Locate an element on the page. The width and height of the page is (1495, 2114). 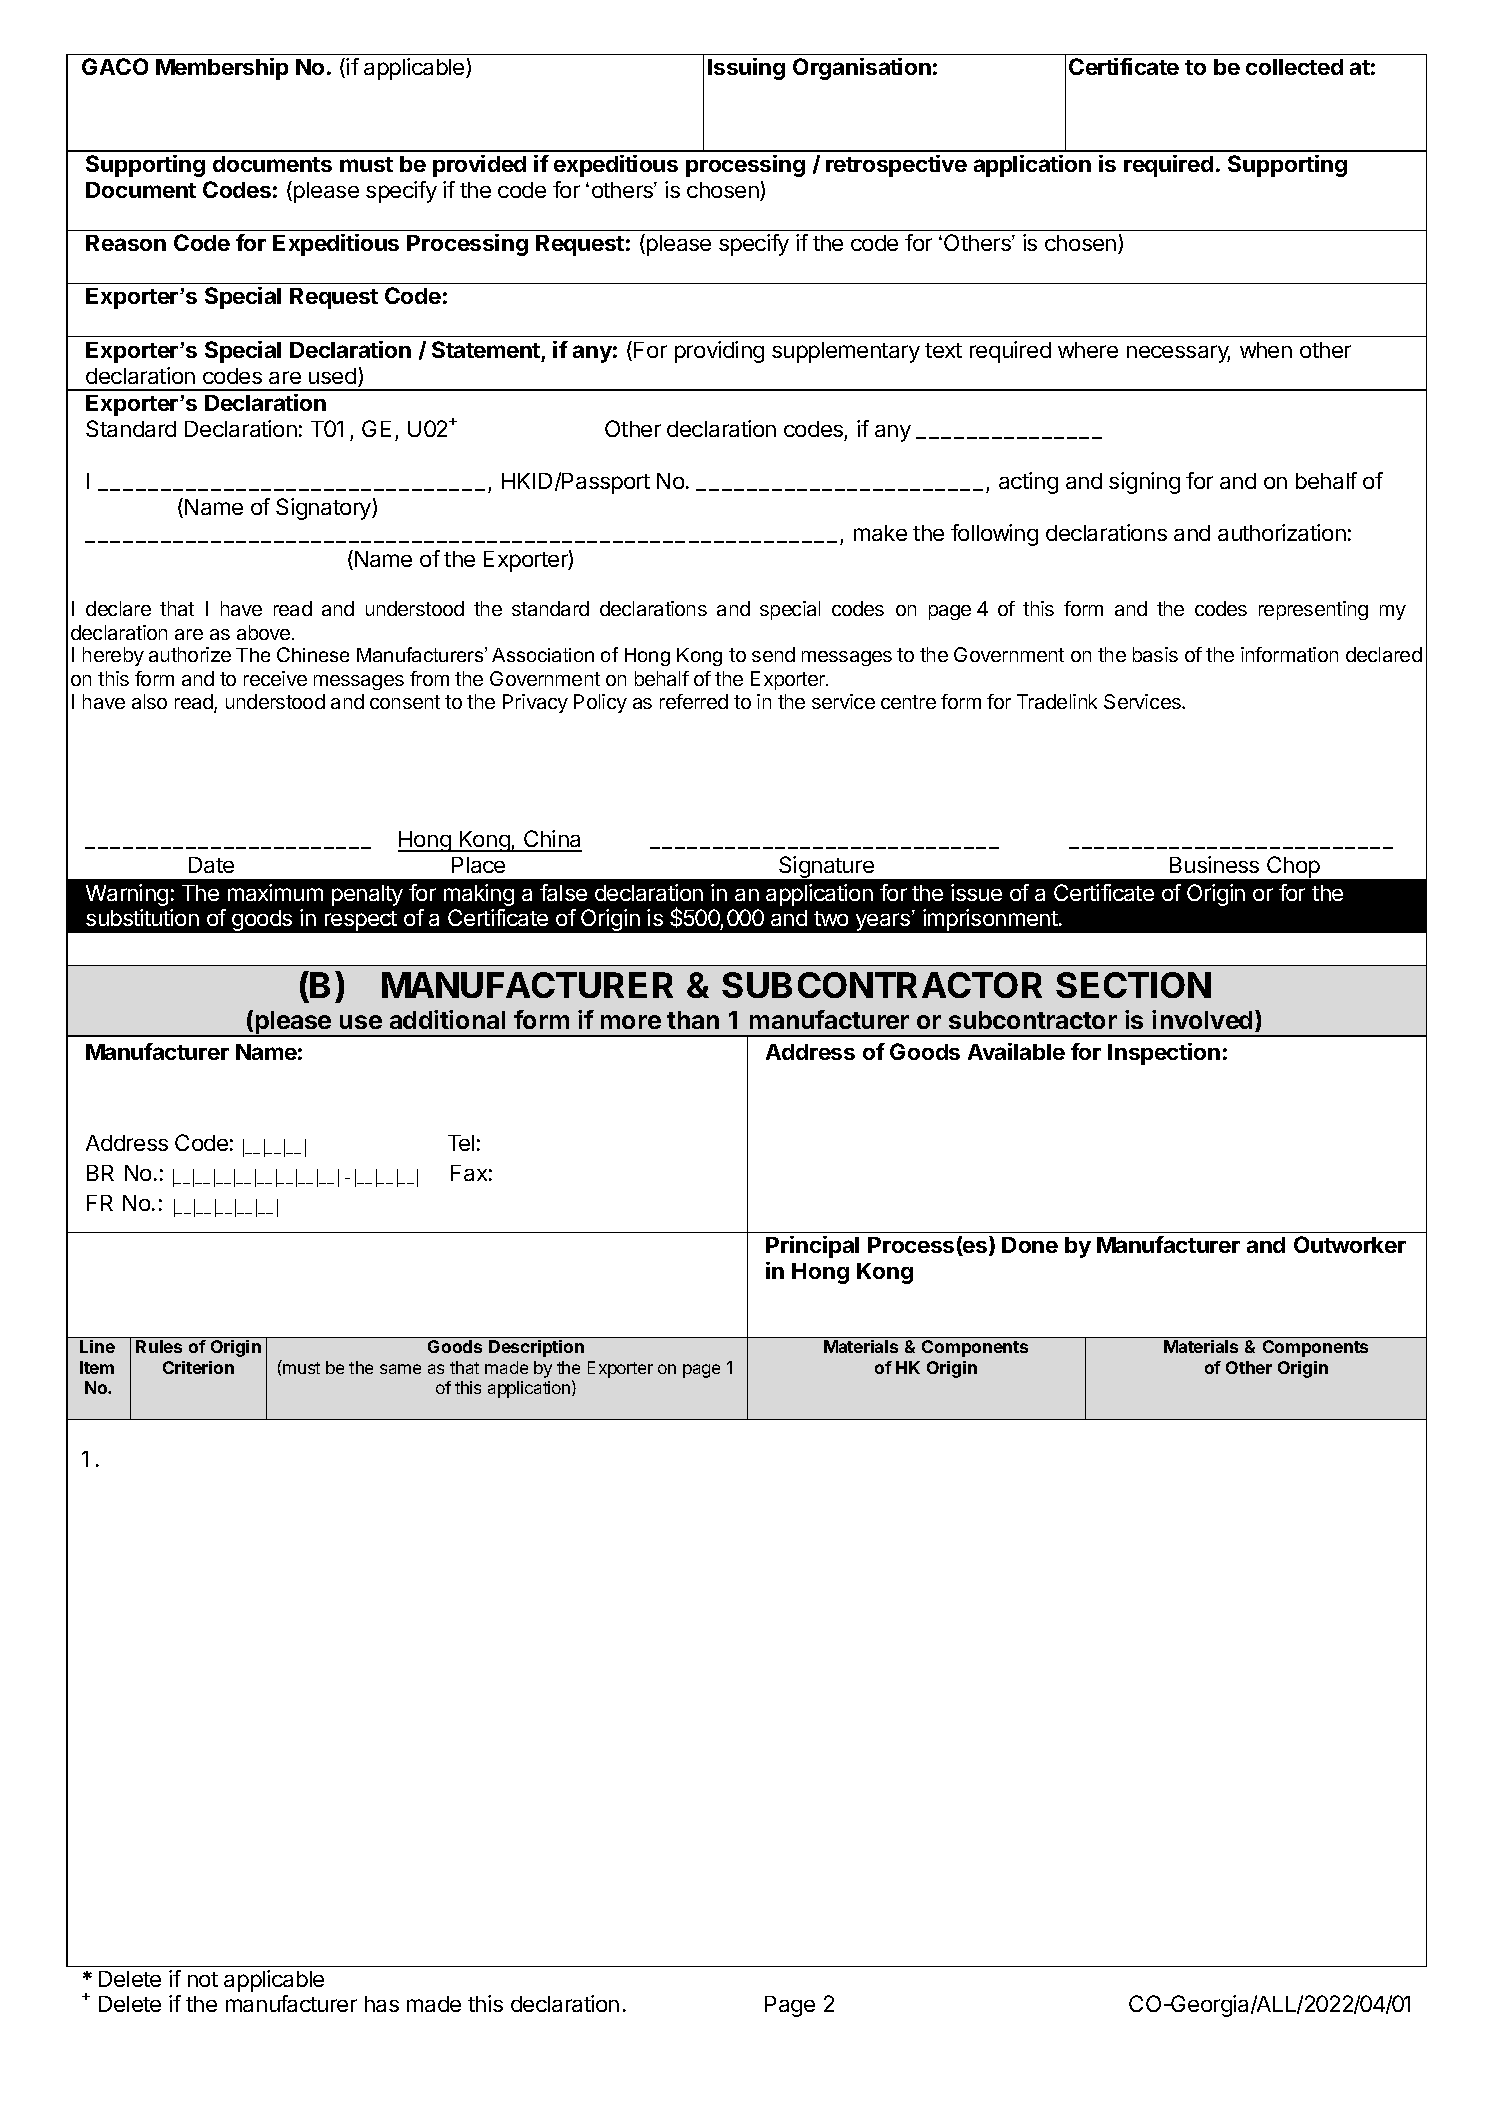
than is located at coordinates (693, 1020).
